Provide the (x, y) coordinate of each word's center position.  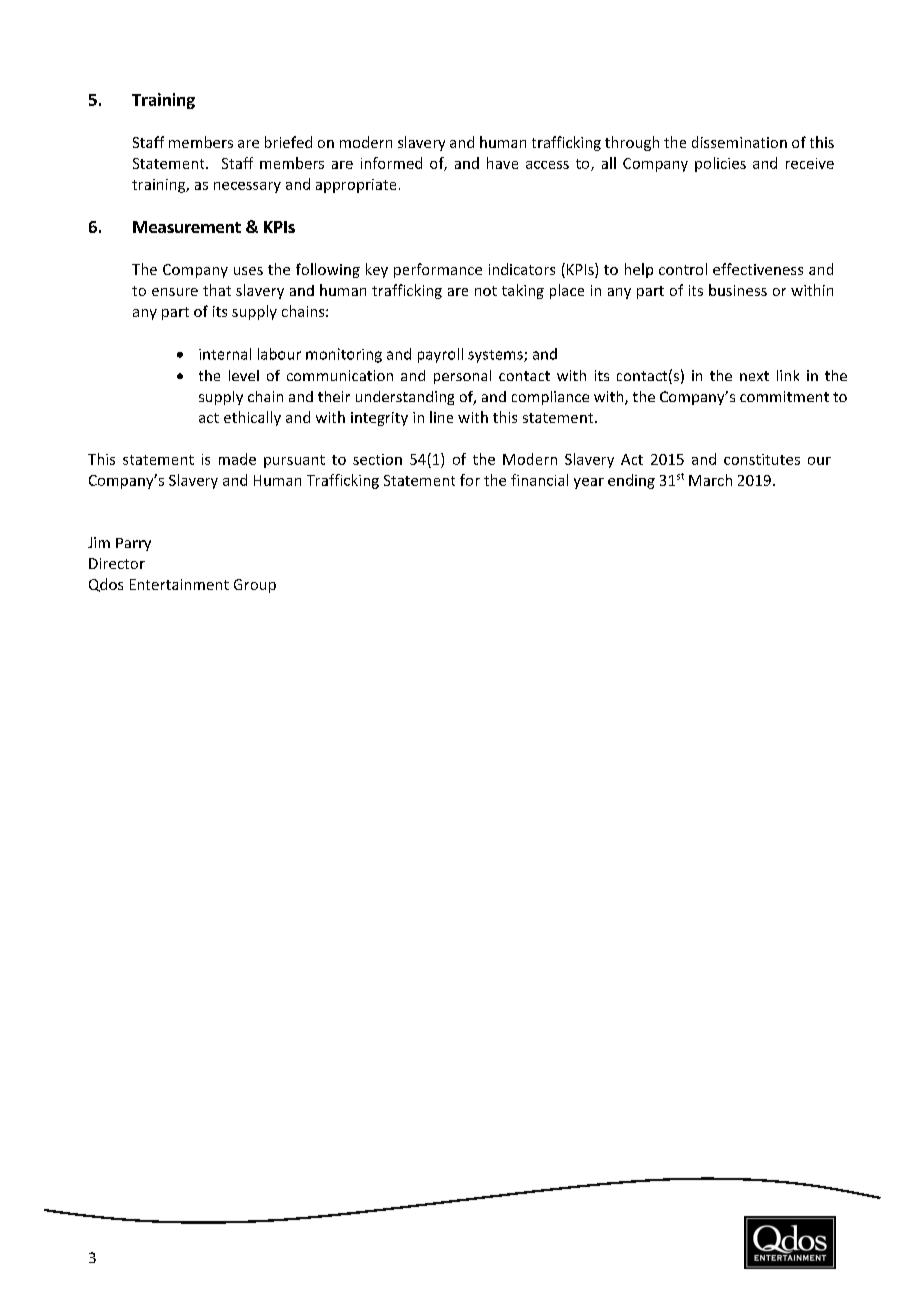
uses (248, 271)
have (502, 163)
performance (438, 270)
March (710, 480)
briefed (288, 142)
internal (225, 354)
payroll (440, 355)
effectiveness (758, 269)
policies (720, 164)
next (754, 376)
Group (255, 586)
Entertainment (179, 584)
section (377, 459)
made (237, 459)
